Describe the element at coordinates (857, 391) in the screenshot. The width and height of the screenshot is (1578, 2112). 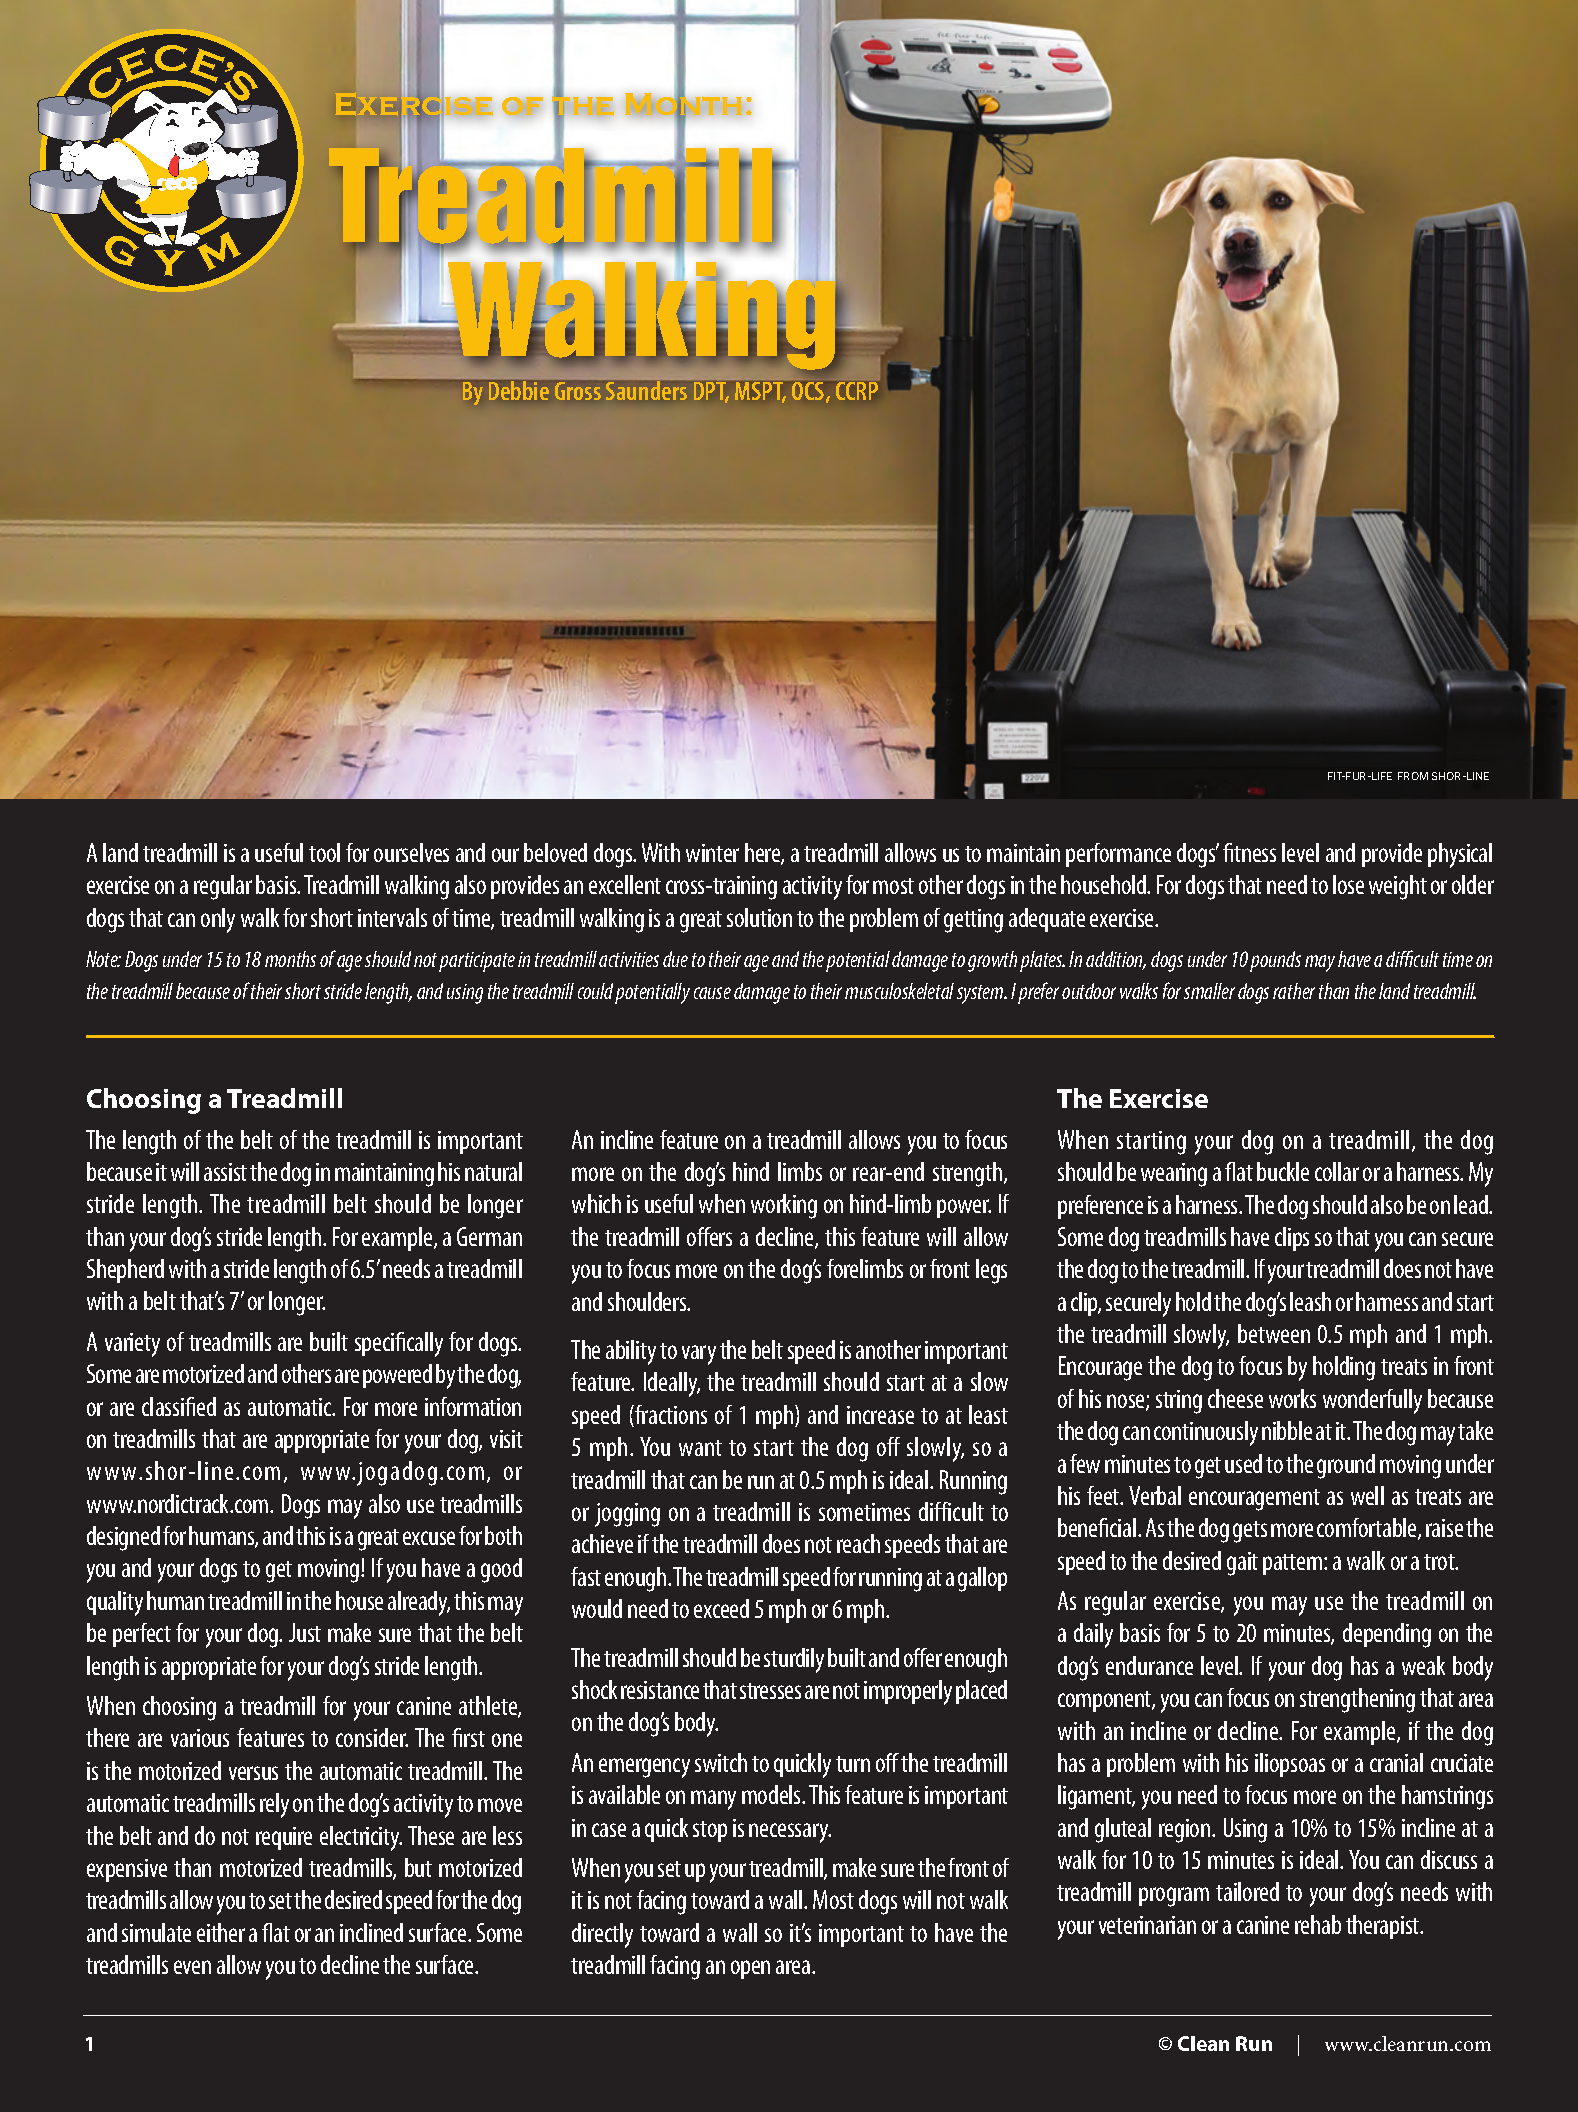
I see `CCRP` at that location.
